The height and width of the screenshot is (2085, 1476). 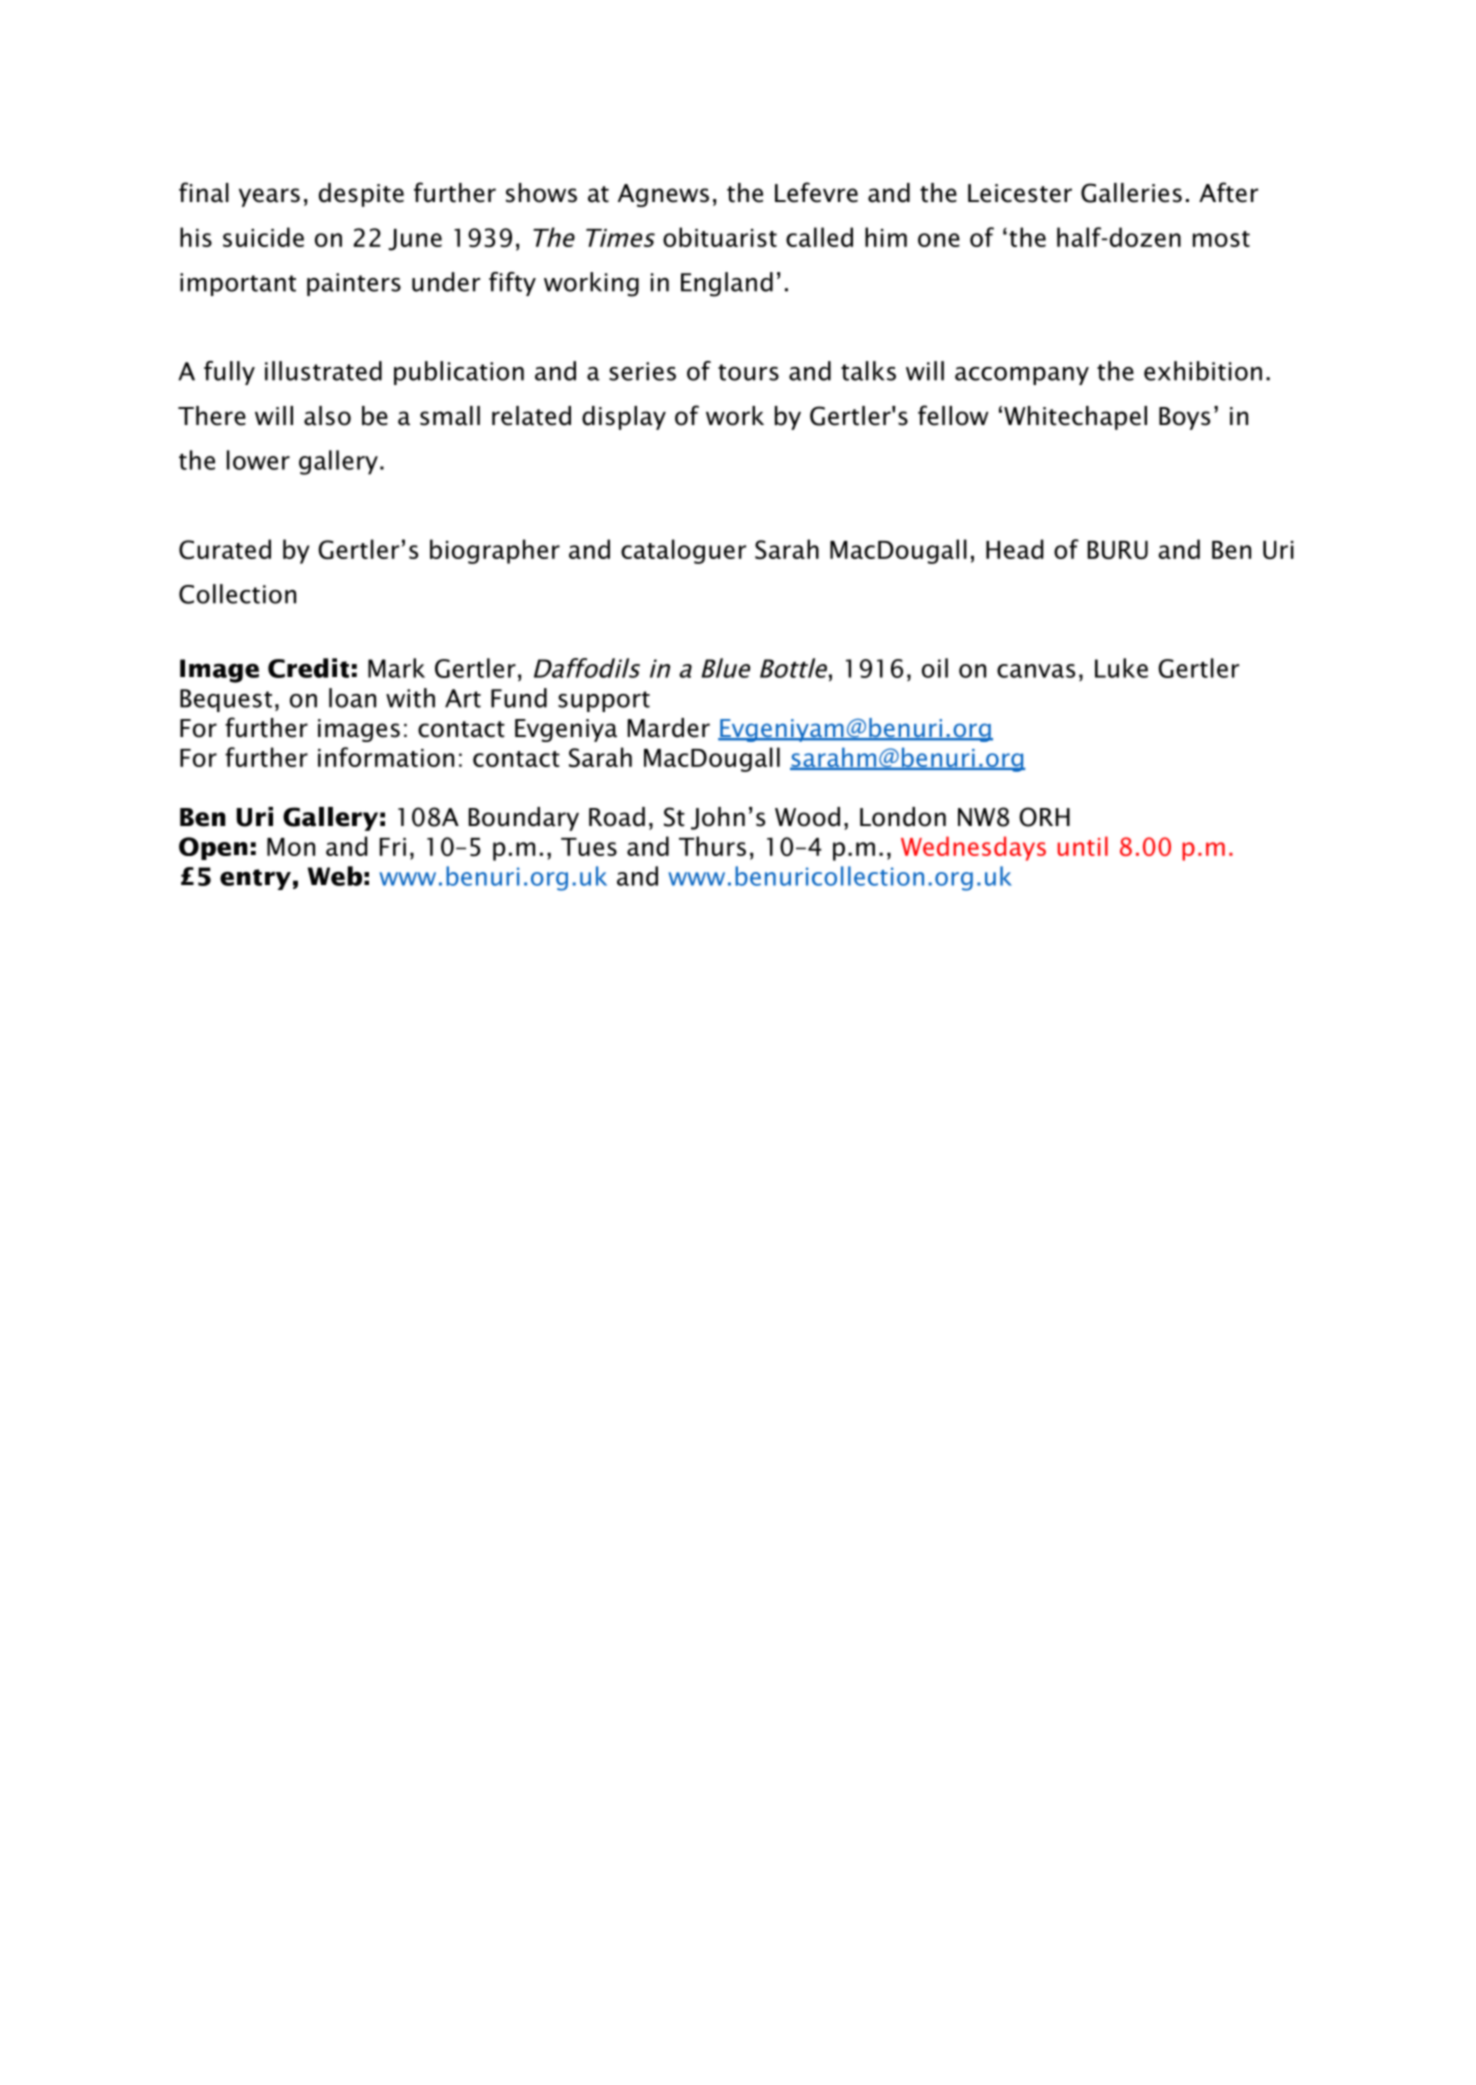 I want to click on Lefevre, so click(x=816, y=192).
